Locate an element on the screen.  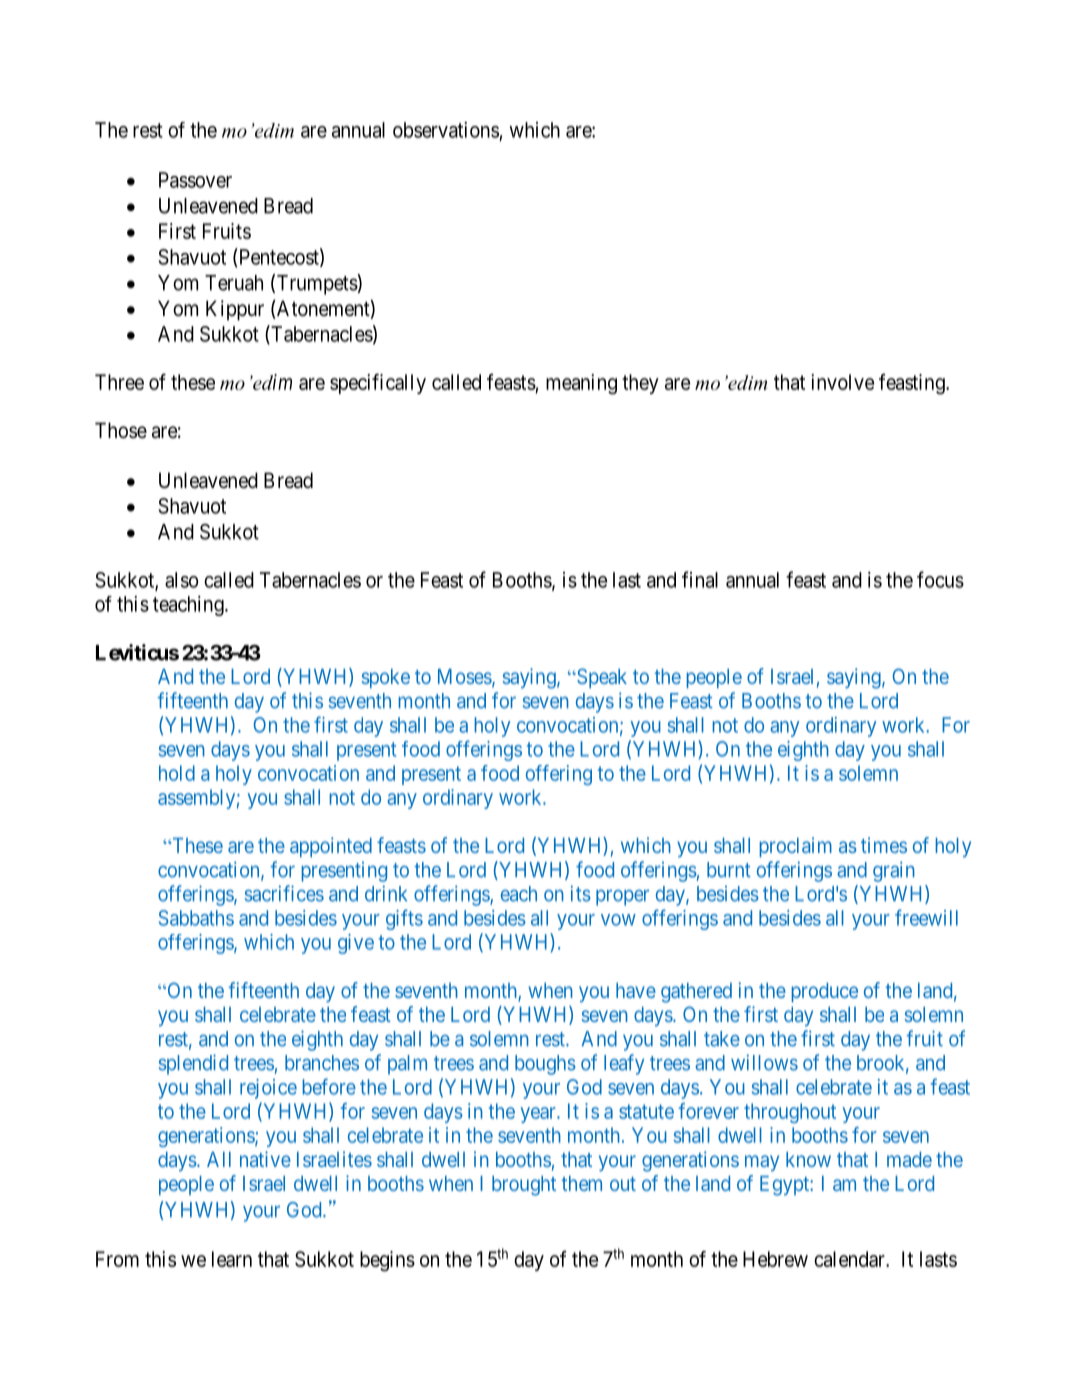
involve is located at coordinates (842, 382).
